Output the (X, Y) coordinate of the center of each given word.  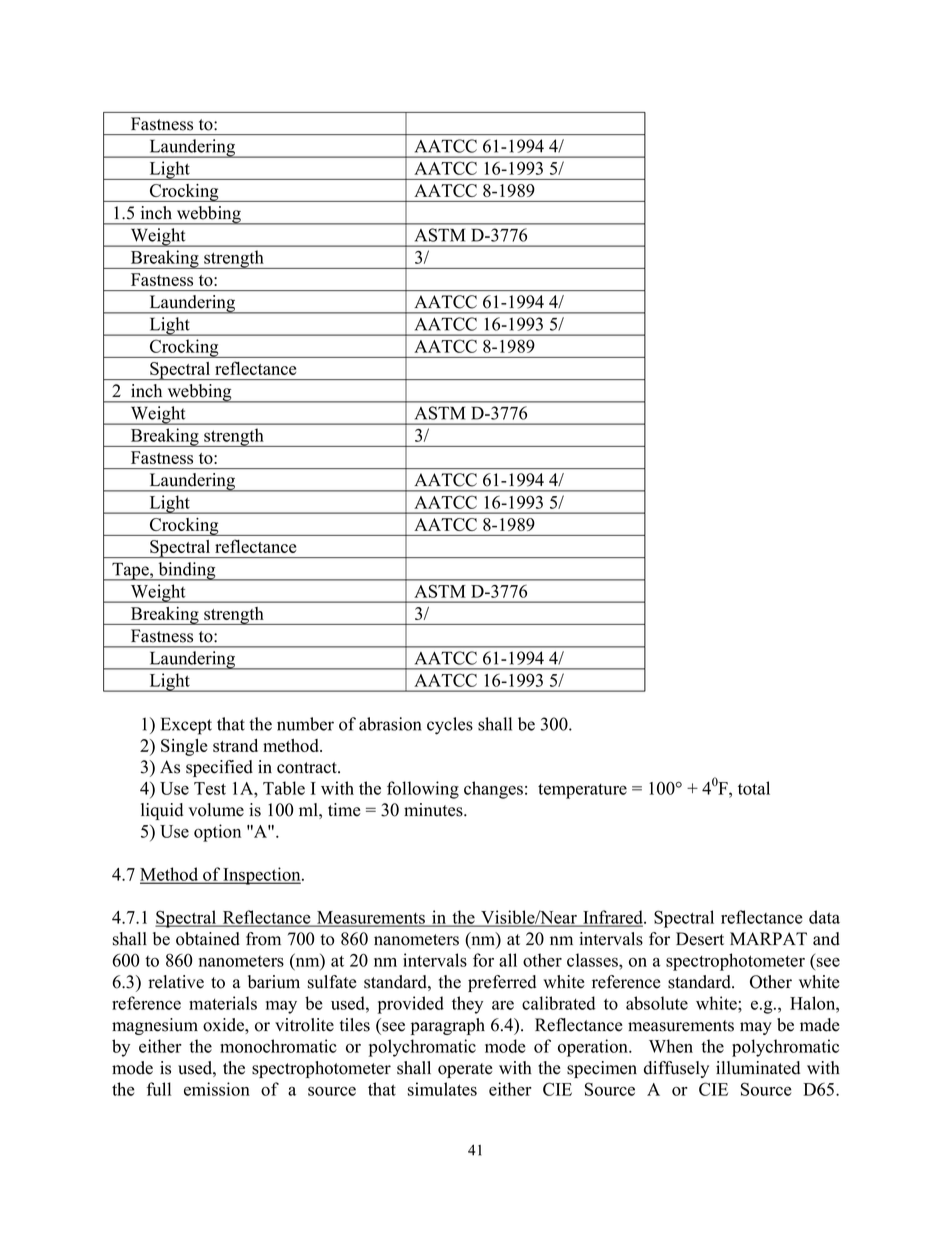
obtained (208, 939)
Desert (700, 939)
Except (186, 726)
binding (187, 571)
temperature (582, 791)
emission (217, 1089)
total (754, 788)
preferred (502, 983)
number (305, 724)
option (217, 833)
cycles (450, 726)
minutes (434, 810)
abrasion (390, 724)
